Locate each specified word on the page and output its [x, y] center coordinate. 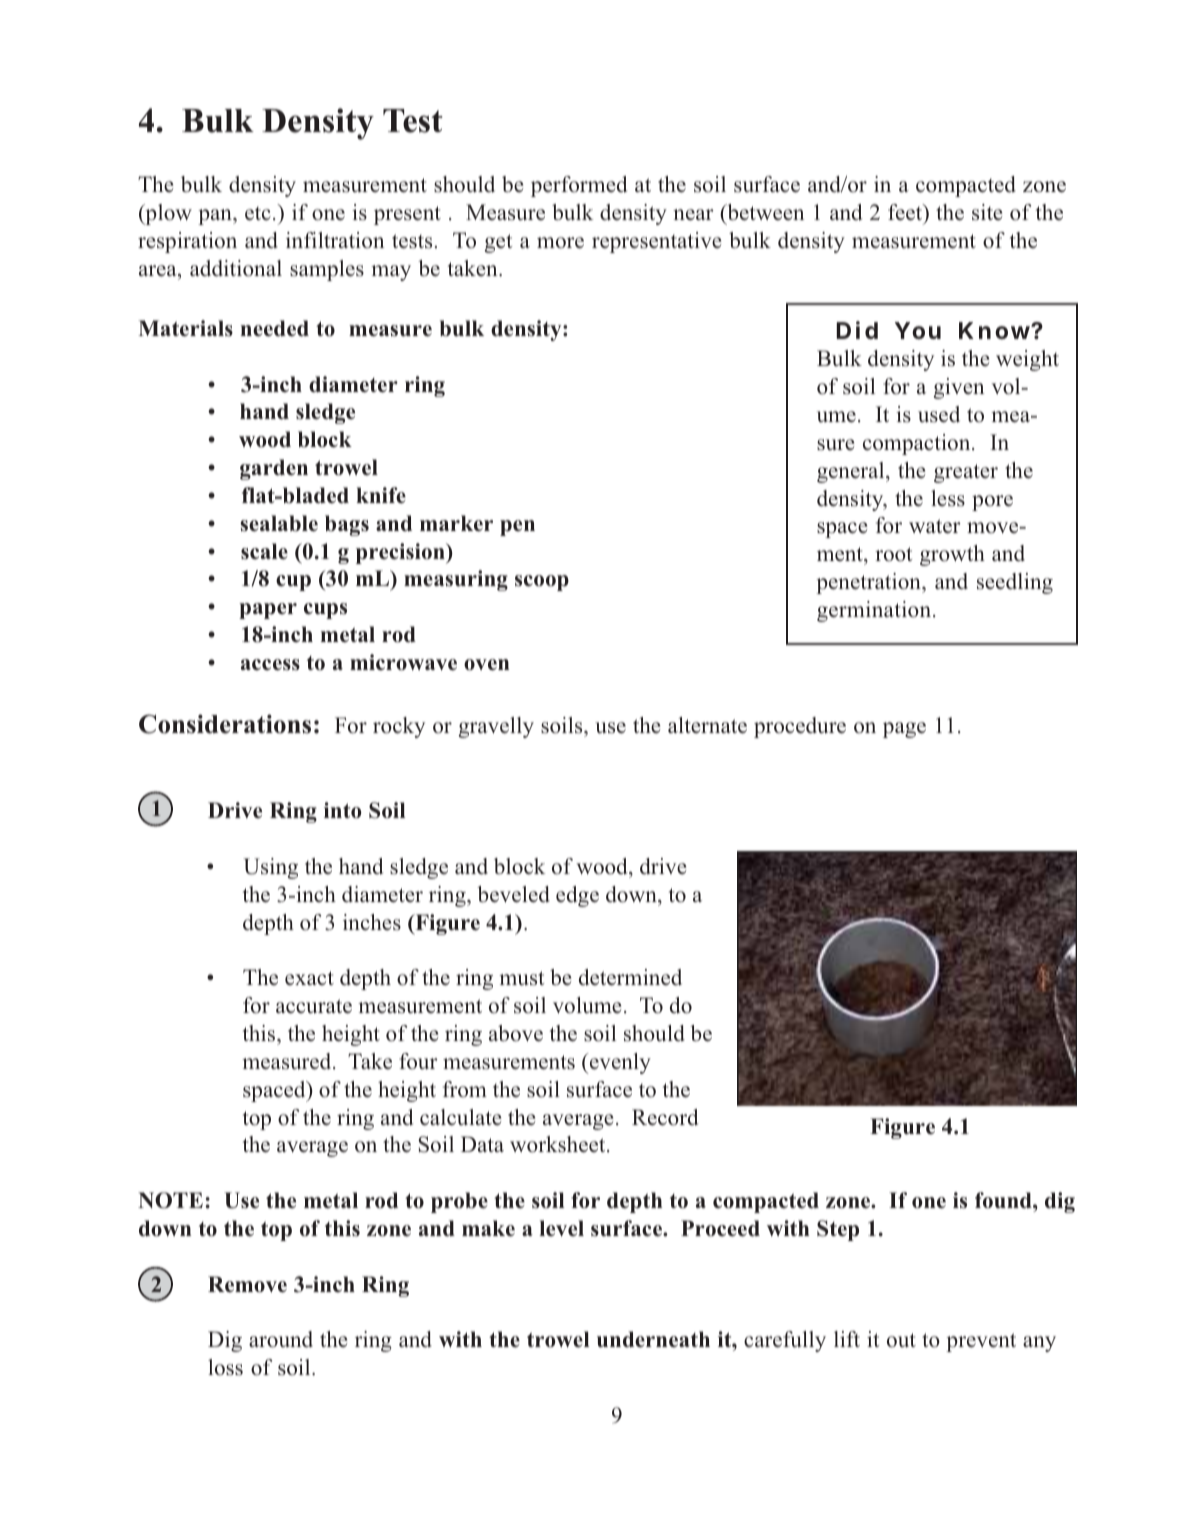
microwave [403, 662]
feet [906, 213]
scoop [542, 583]
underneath [653, 1339]
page [904, 730]
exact [309, 978]
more [560, 243]
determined [630, 977]
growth [952, 555]
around [281, 1339]
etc [258, 214]
